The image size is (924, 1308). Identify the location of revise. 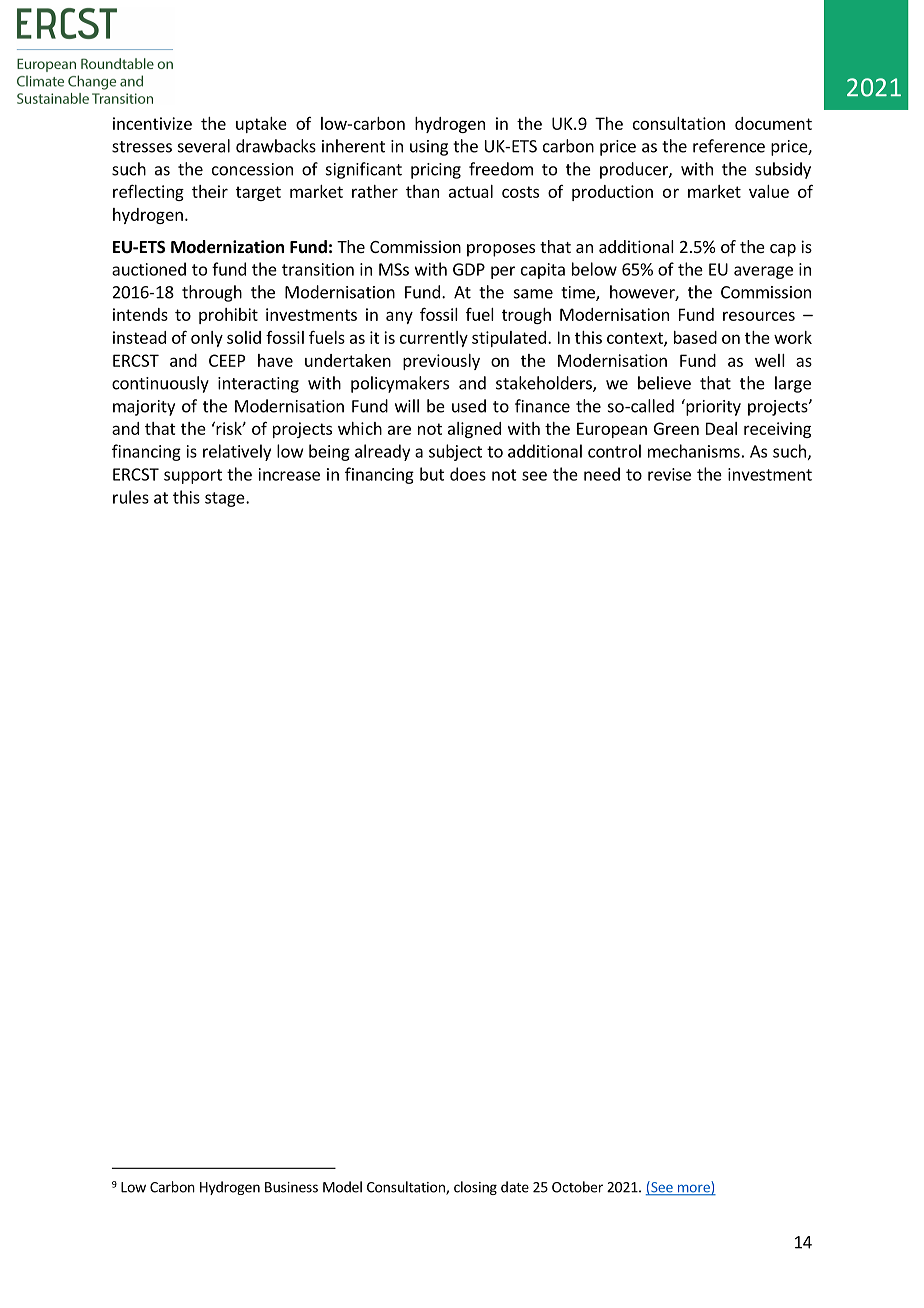
(669, 474).
